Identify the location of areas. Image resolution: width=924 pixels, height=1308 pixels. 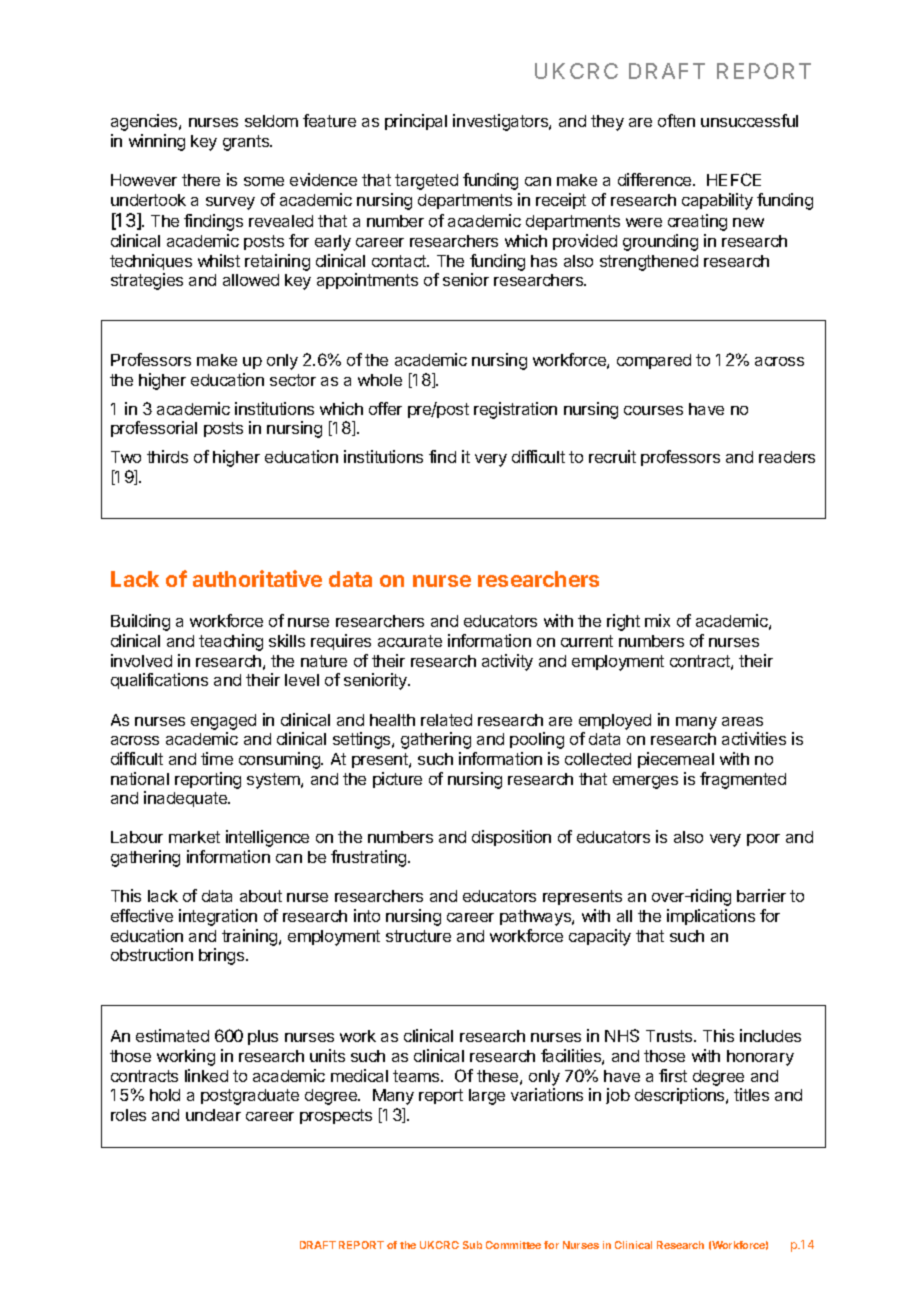
(742, 721).
